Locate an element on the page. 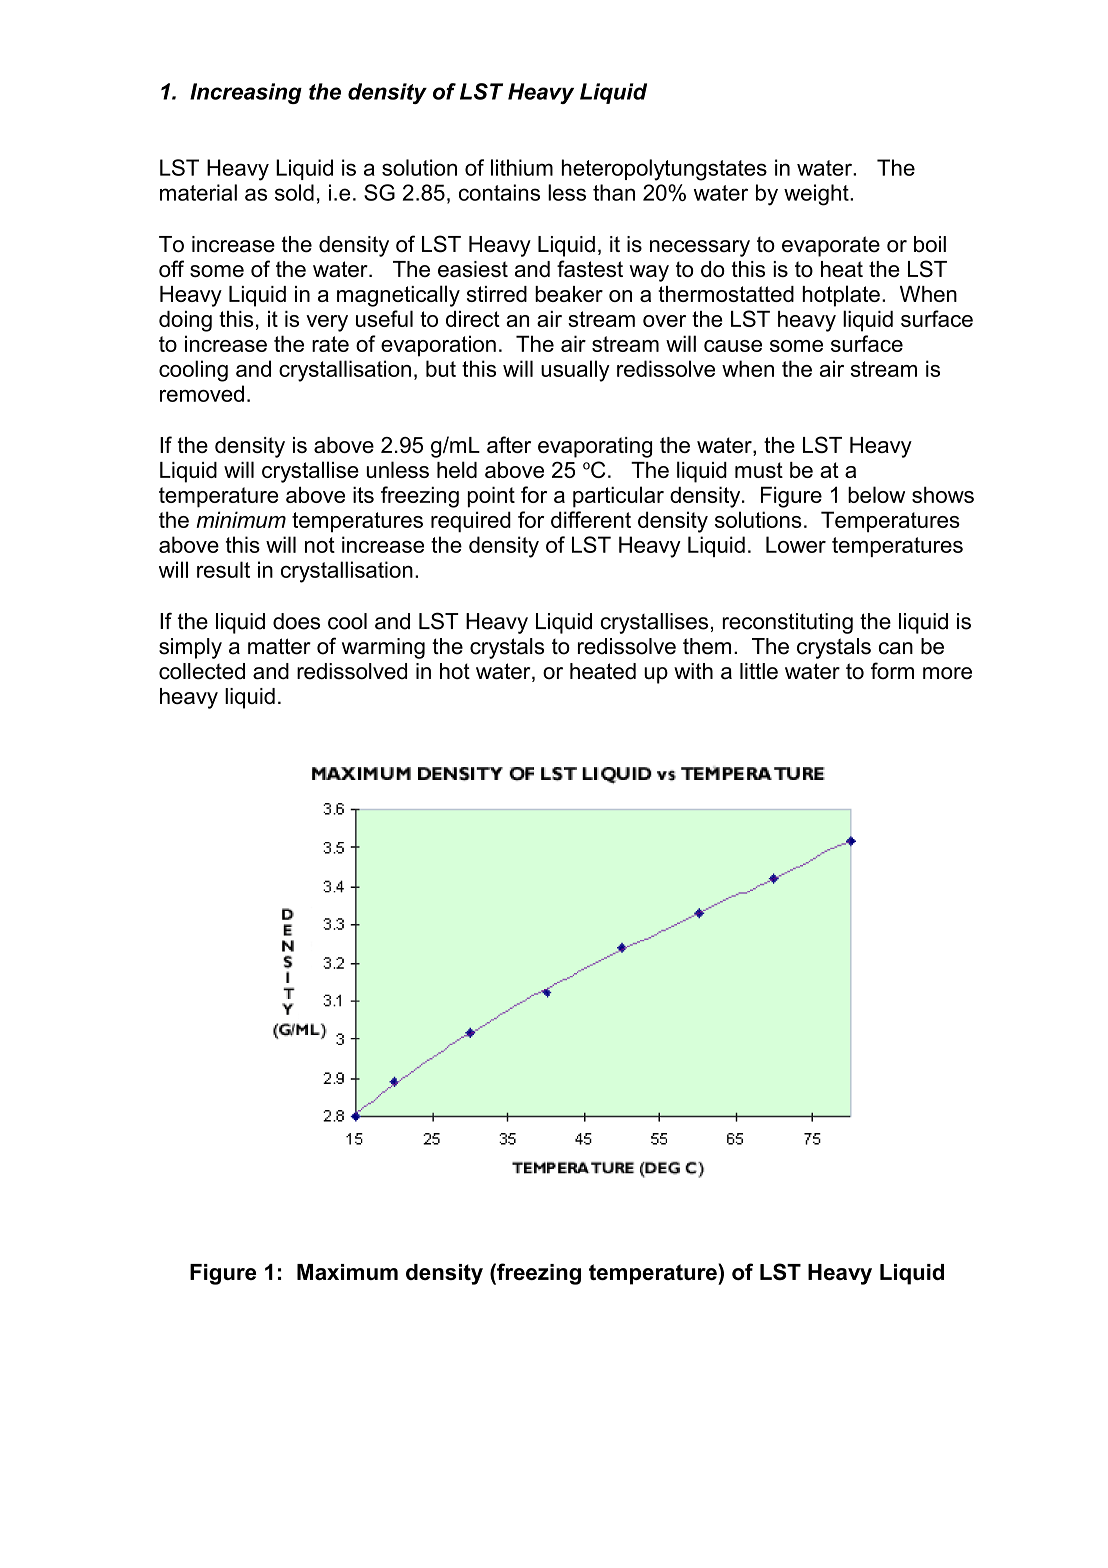 This document has height=1568, width=1108. usually is located at coordinates (575, 371).
